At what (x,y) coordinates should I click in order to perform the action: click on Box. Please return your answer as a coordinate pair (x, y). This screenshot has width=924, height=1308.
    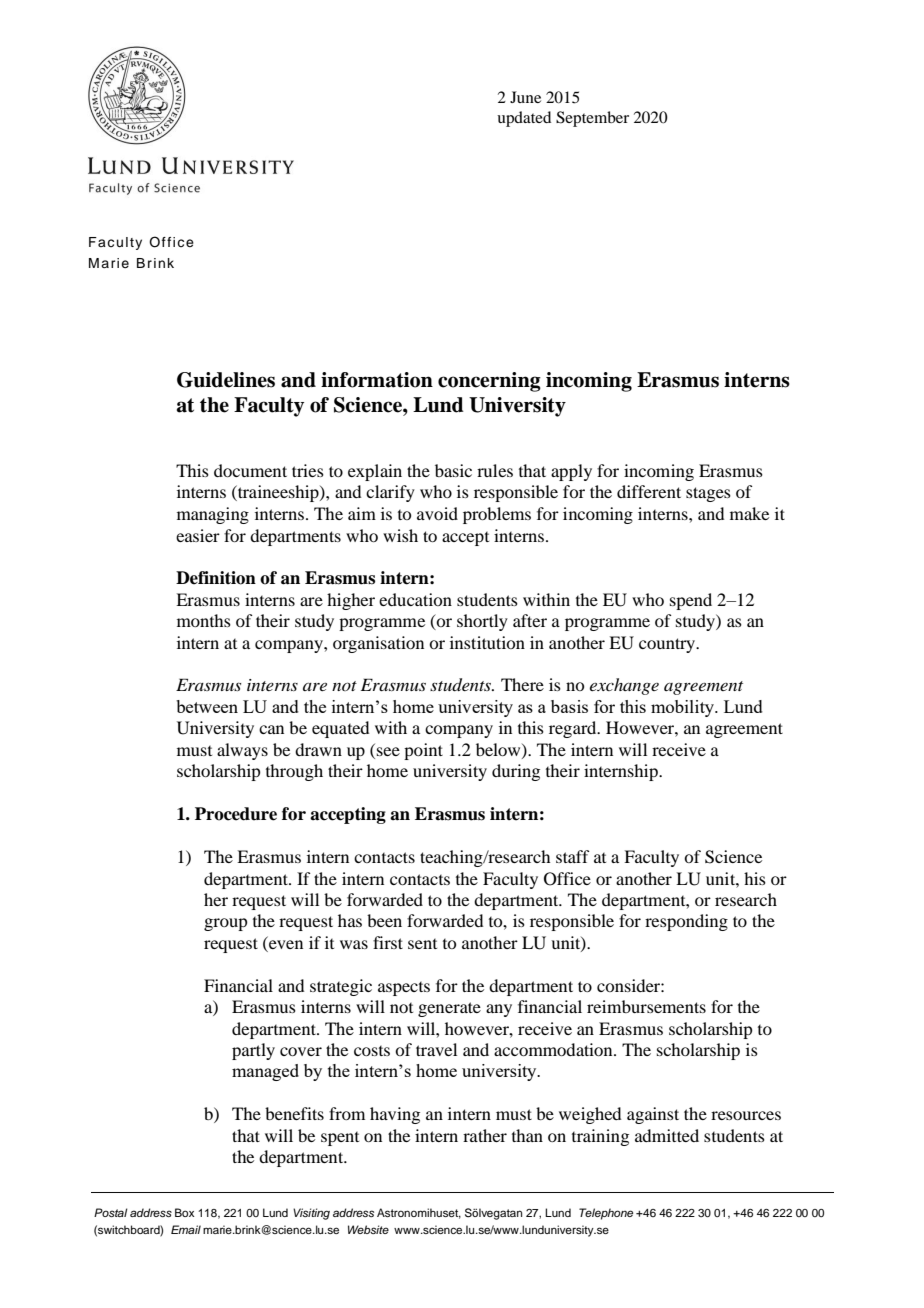
    Looking at the image, I should click on (184, 1212).
